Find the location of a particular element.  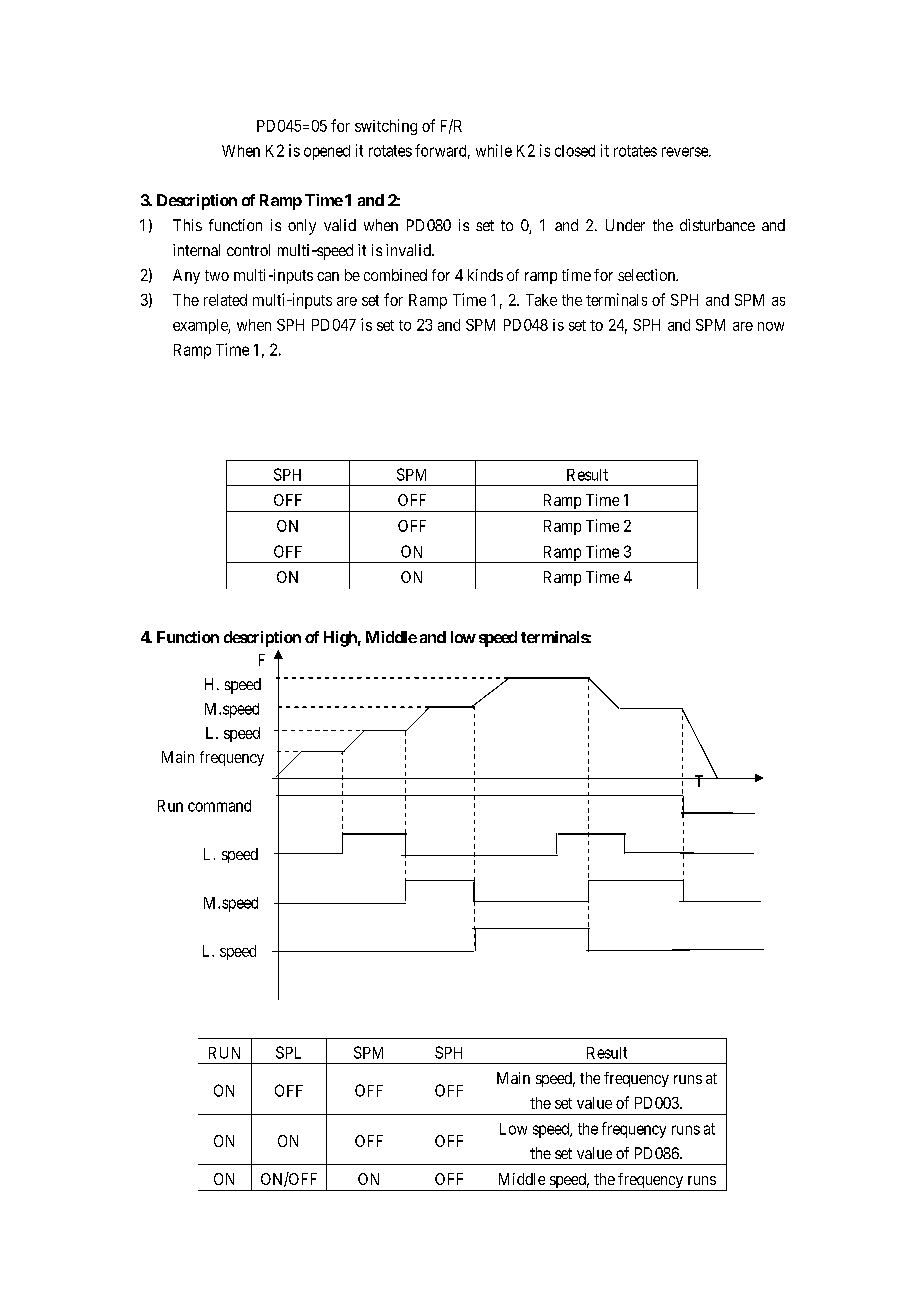

disturbance is located at coordinates (717, 225).
